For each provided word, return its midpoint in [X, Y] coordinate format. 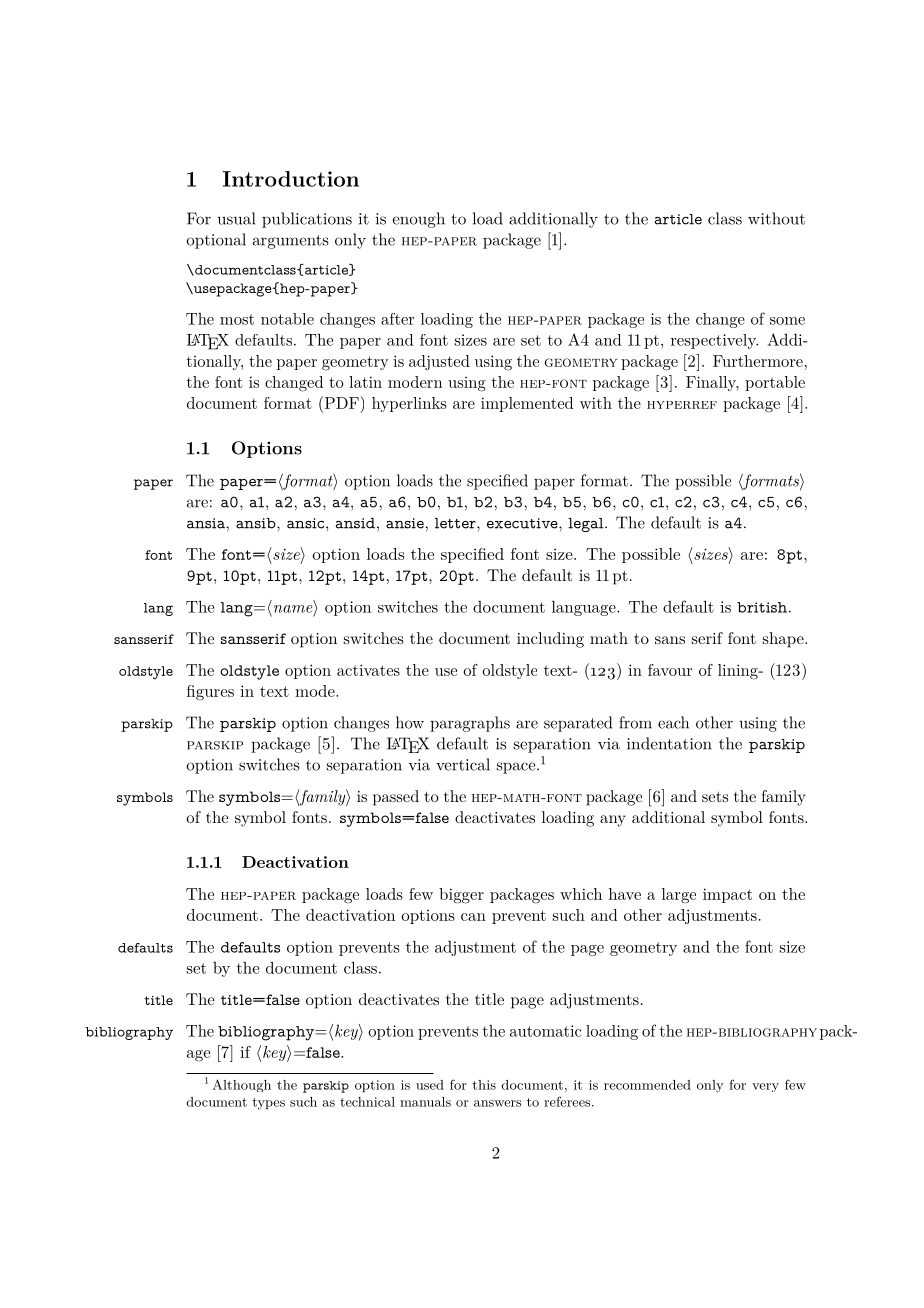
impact [727, 895]
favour [670, 670]
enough [418, 220]
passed [396, 798]
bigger [461, 896]
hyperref [682, 405]
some [787, 321]
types [268, 1103]
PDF [341, 402]
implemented [527, 404]
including [550, 640]
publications [307, 220]
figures [210, 693]
